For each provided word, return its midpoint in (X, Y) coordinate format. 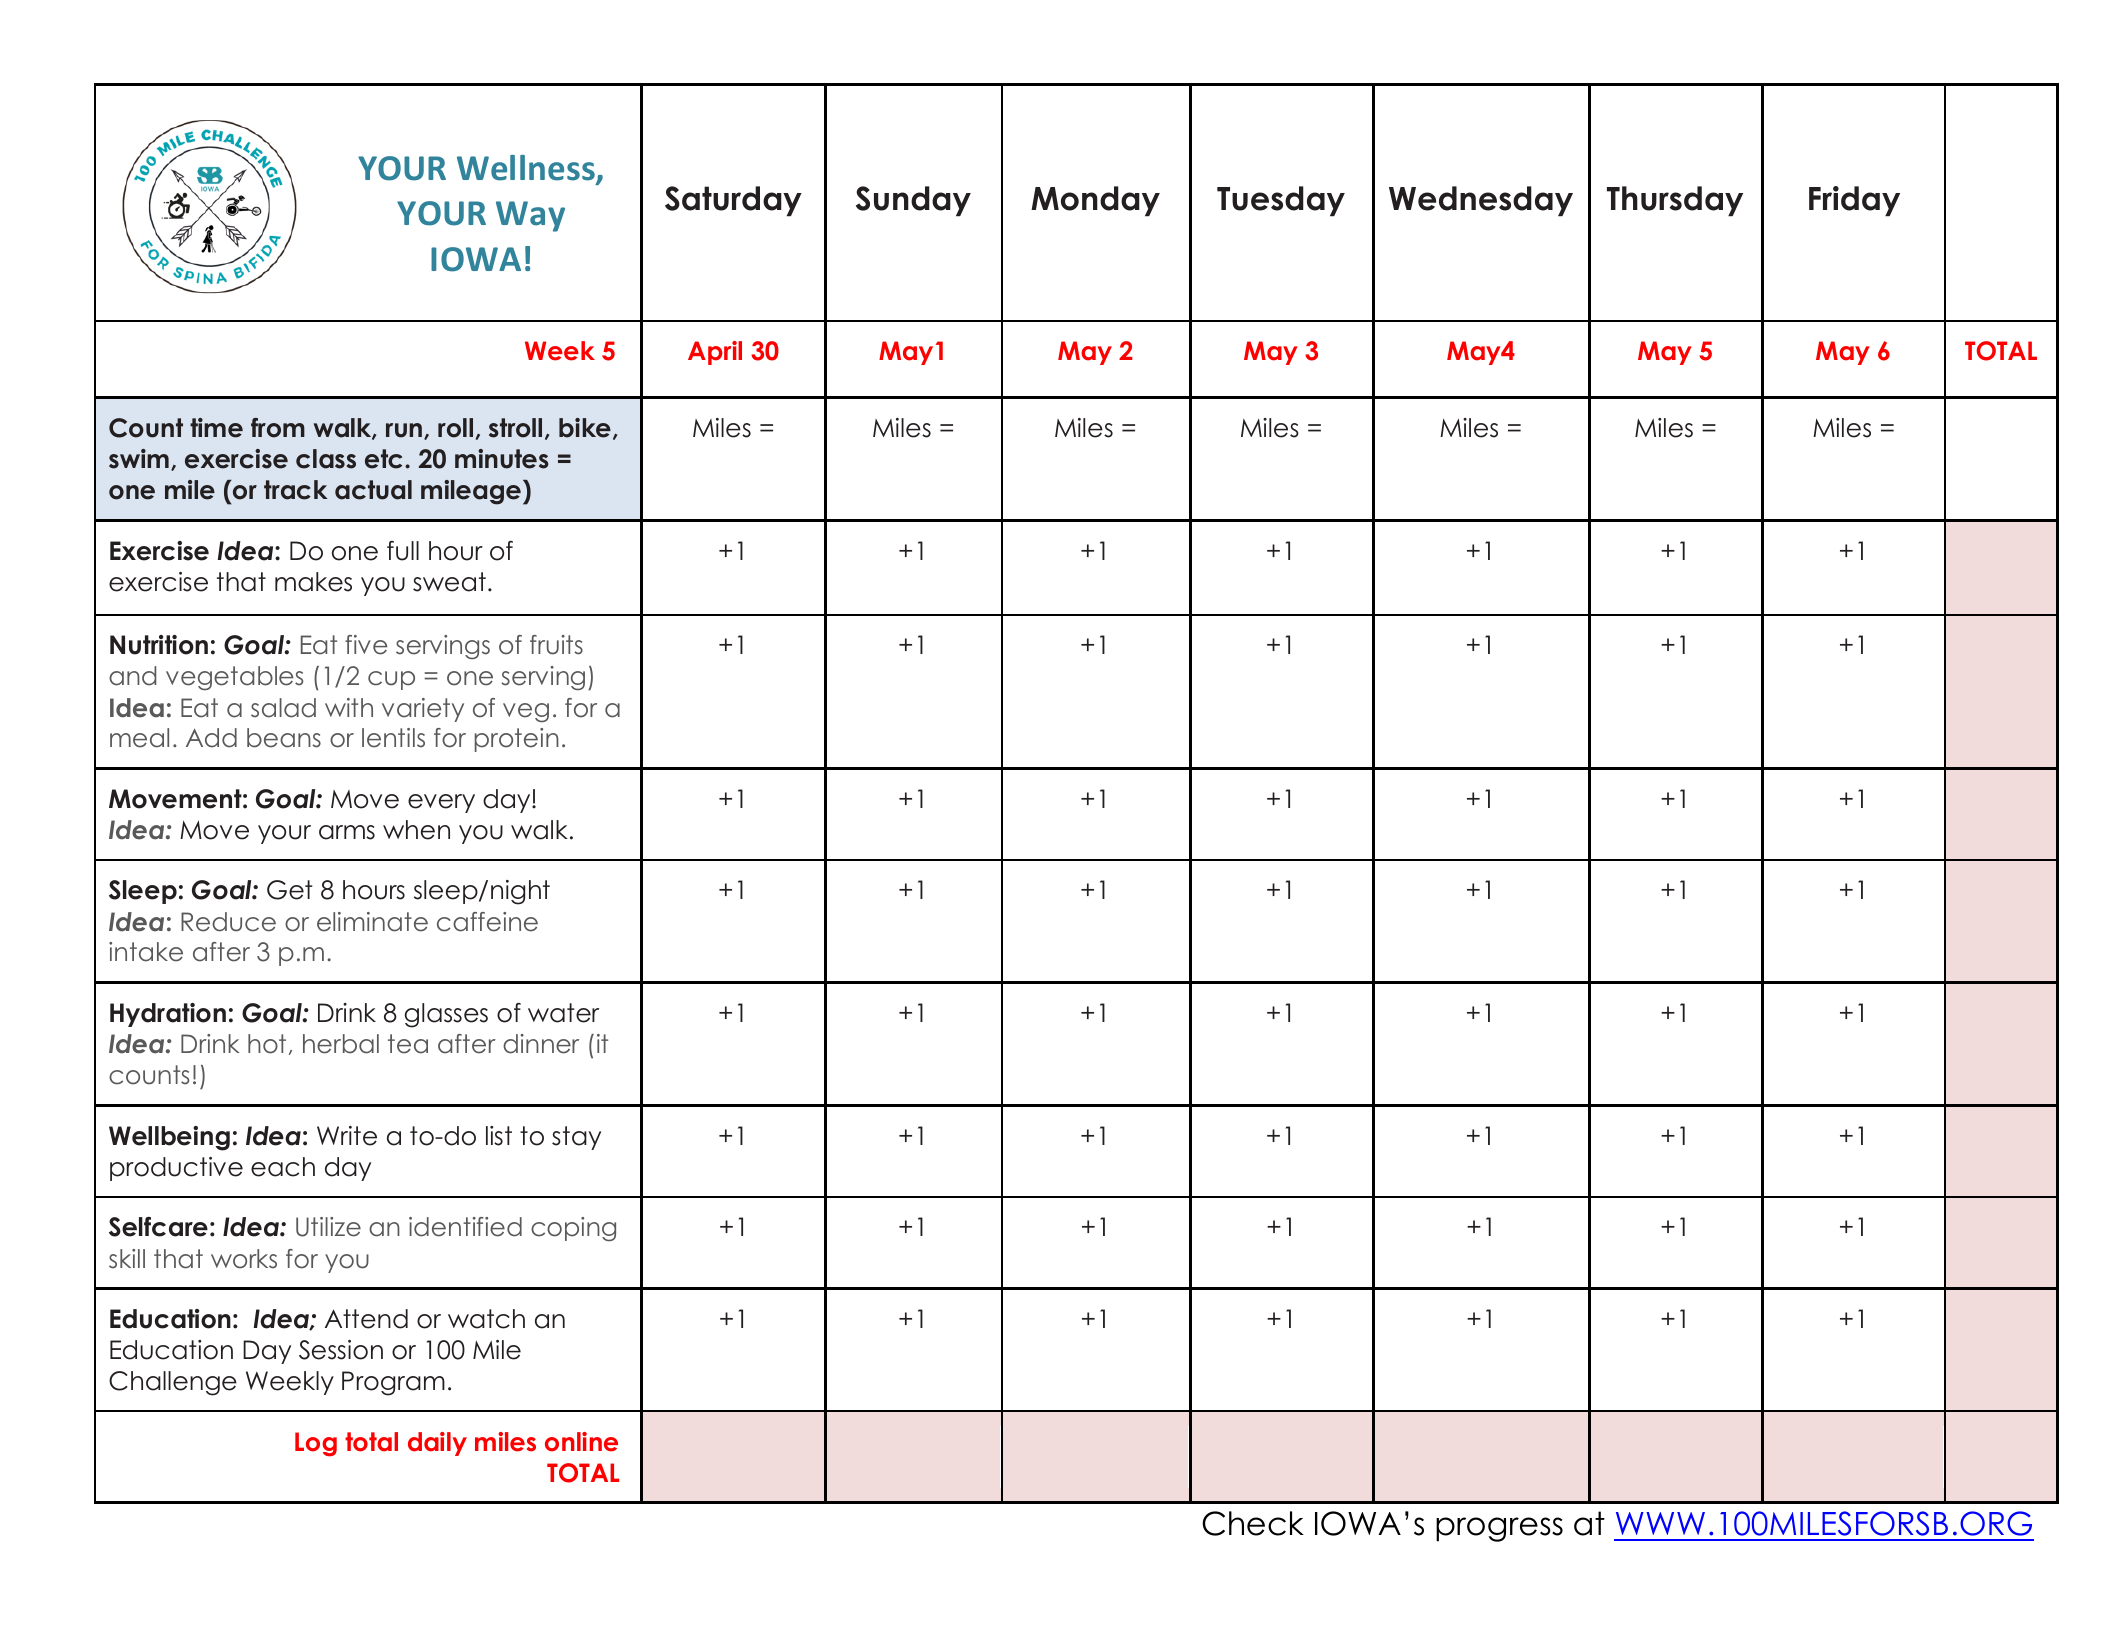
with (349, 707)
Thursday (1675, 201)
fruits (556, 645)
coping (573, 1229)
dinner (541, 1044)
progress (1499, 1529)
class (326, 459)
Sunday (913, 201)
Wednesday (1481, 201)
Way (530, 216)
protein (517, 740)
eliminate (372, 922)
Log (316, 1444)
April (715, 353)
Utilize (328, 1227)
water (563, 1013)
